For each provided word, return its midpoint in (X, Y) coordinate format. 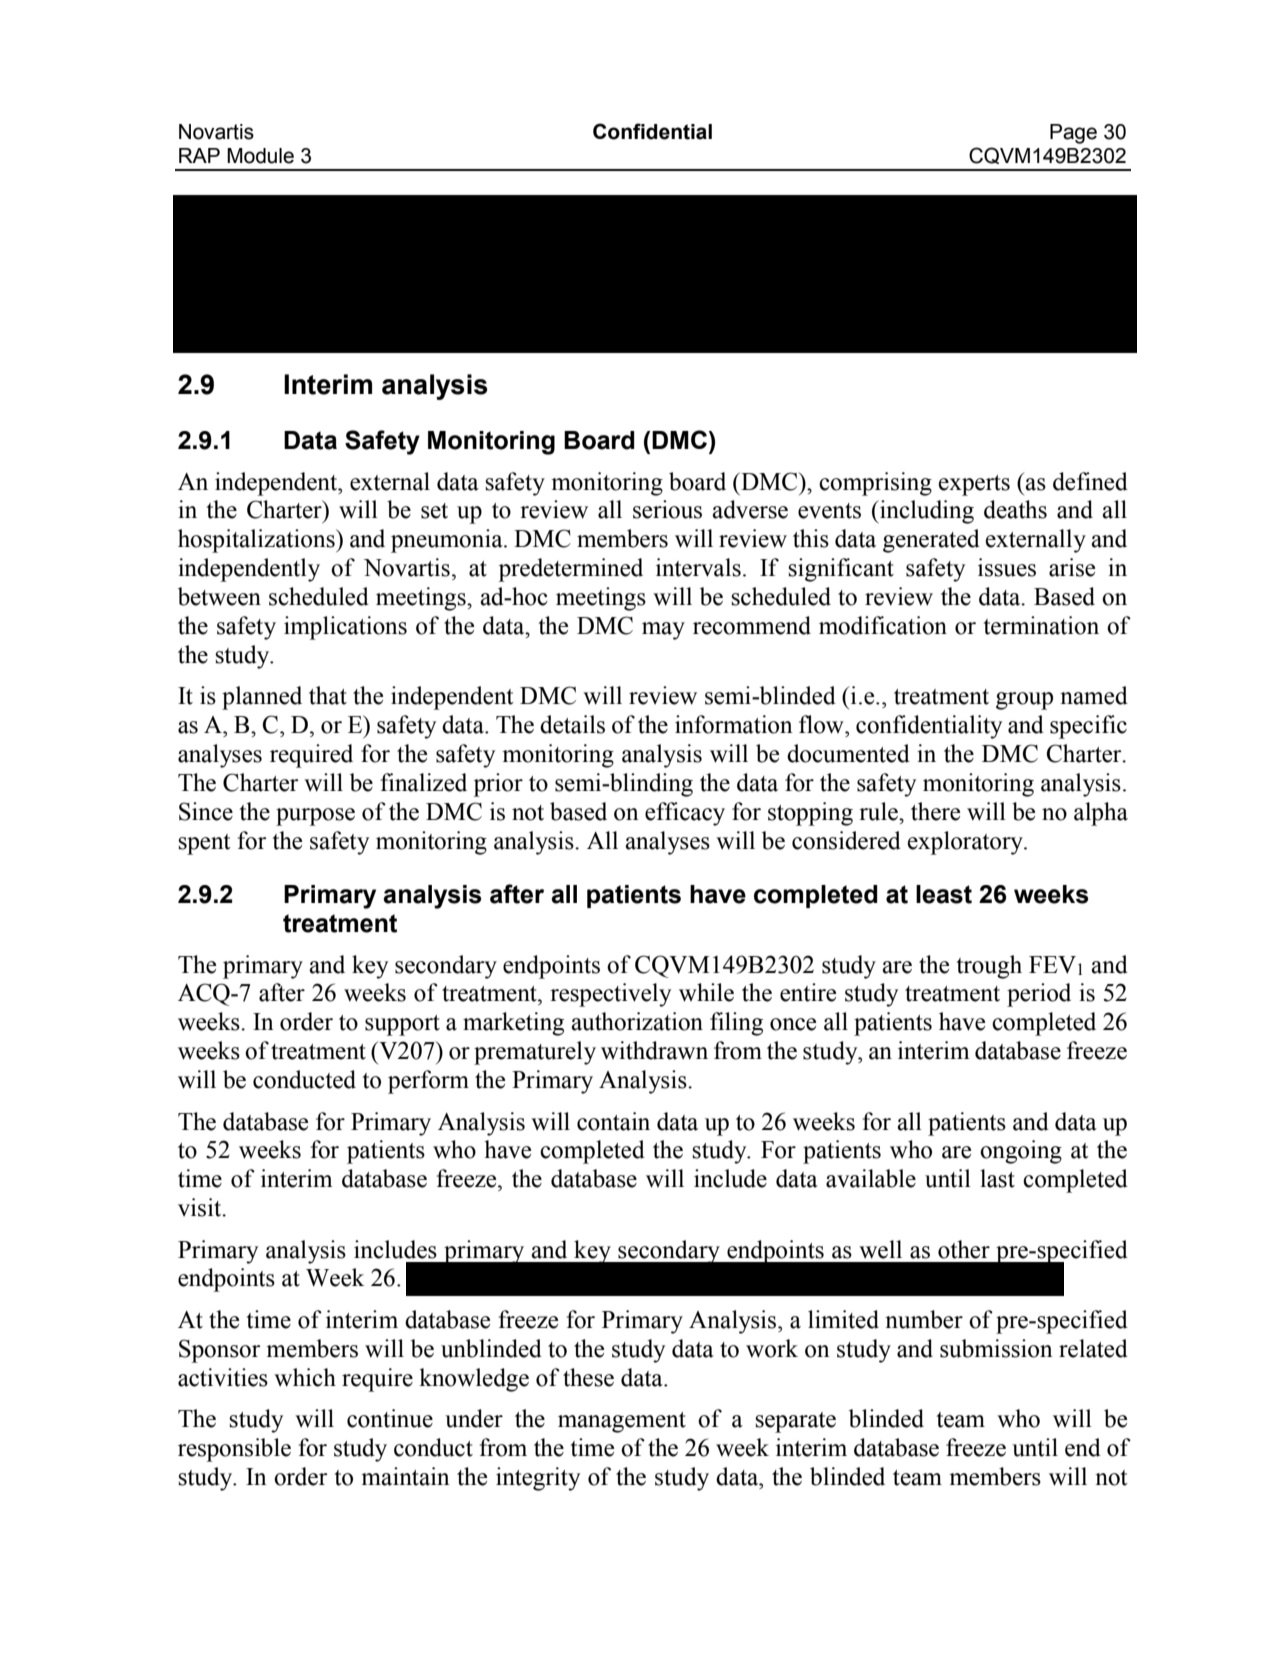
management (622, 1422)
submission (996, 1348)
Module (260, 156)
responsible (234, 1450)
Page (1073, 134)
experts (974, 485)
